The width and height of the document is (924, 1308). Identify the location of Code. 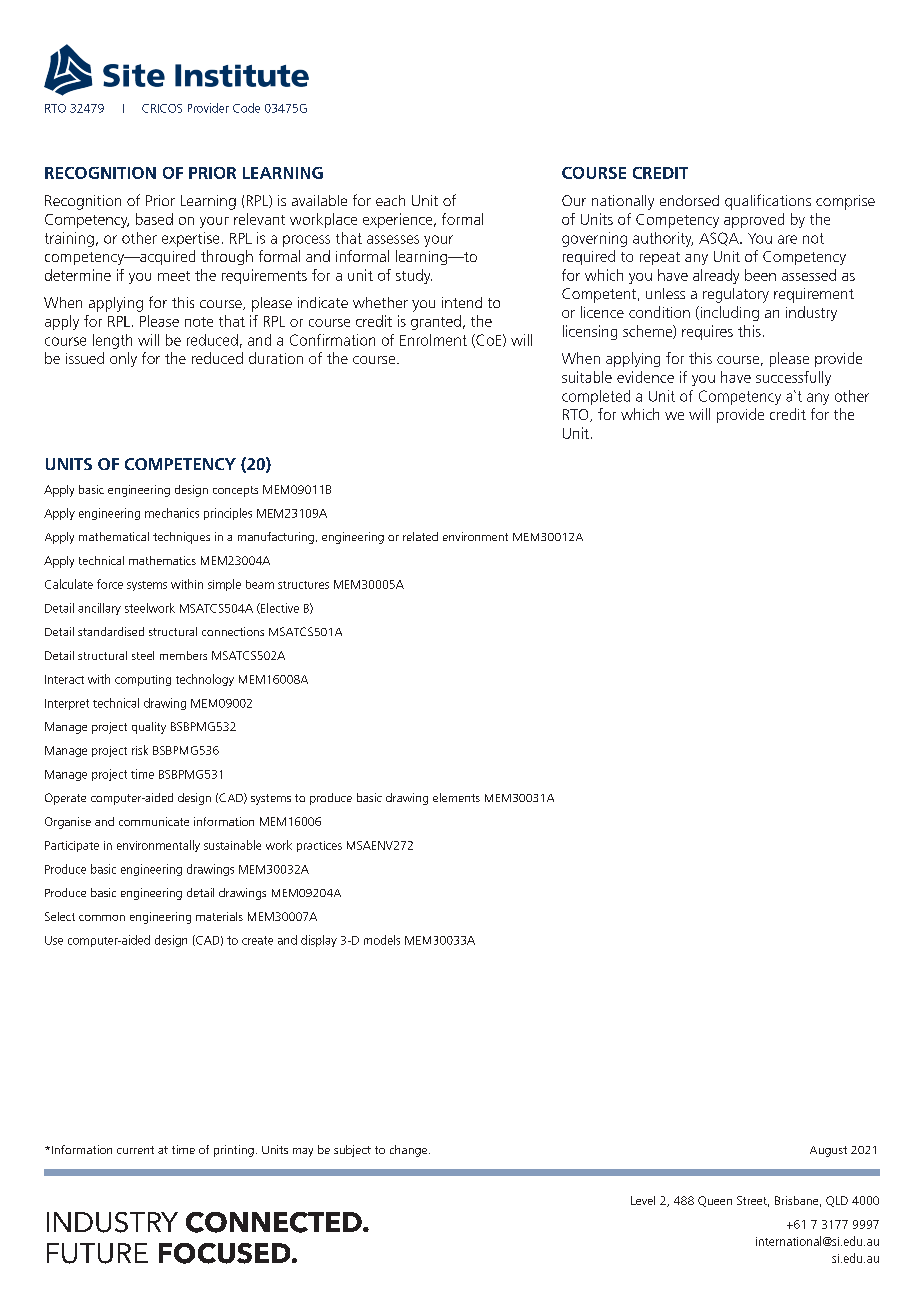
(246, 108).
